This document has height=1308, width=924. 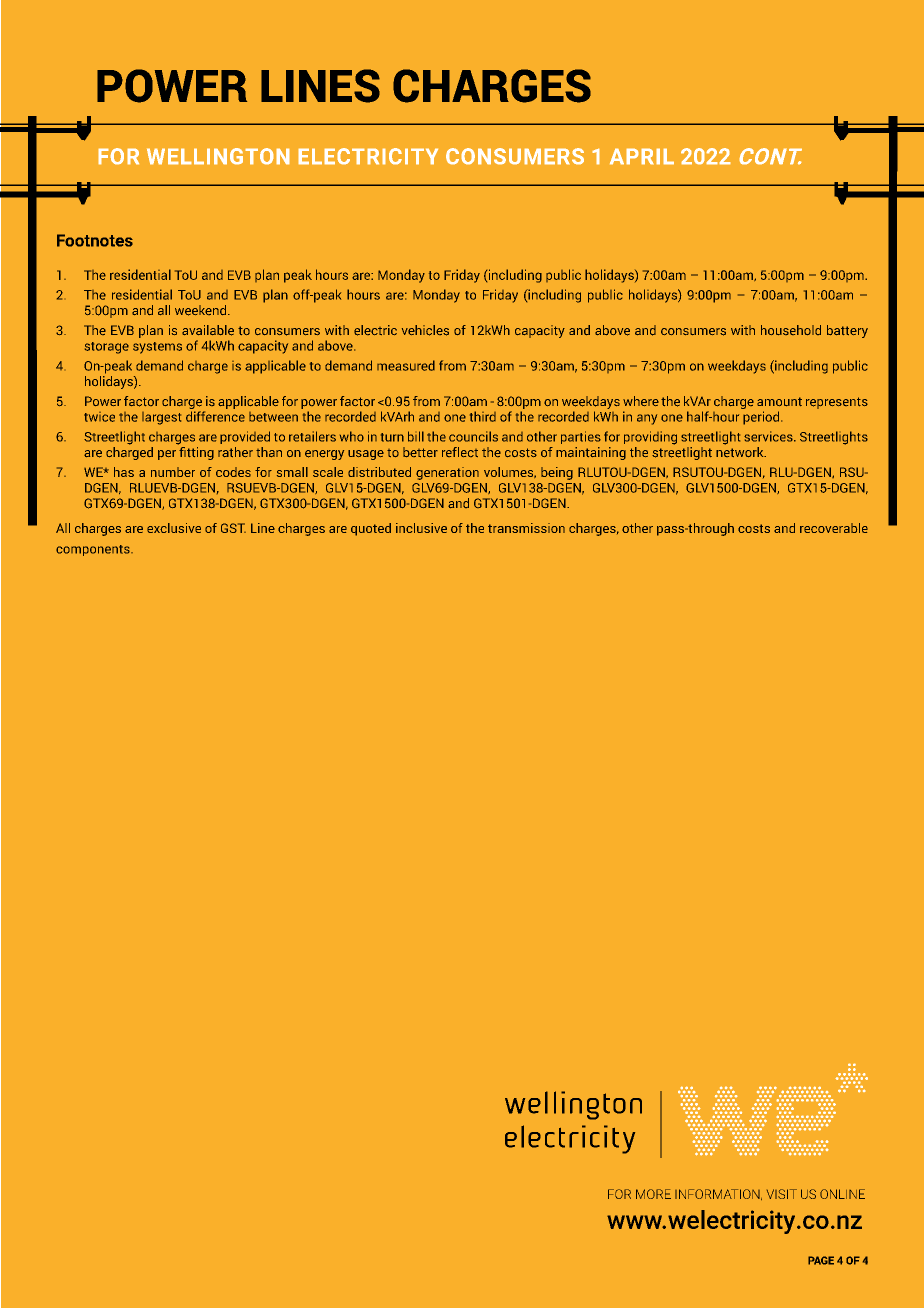 I want to click on WELLINGTON, so click(x=218, y=156).
